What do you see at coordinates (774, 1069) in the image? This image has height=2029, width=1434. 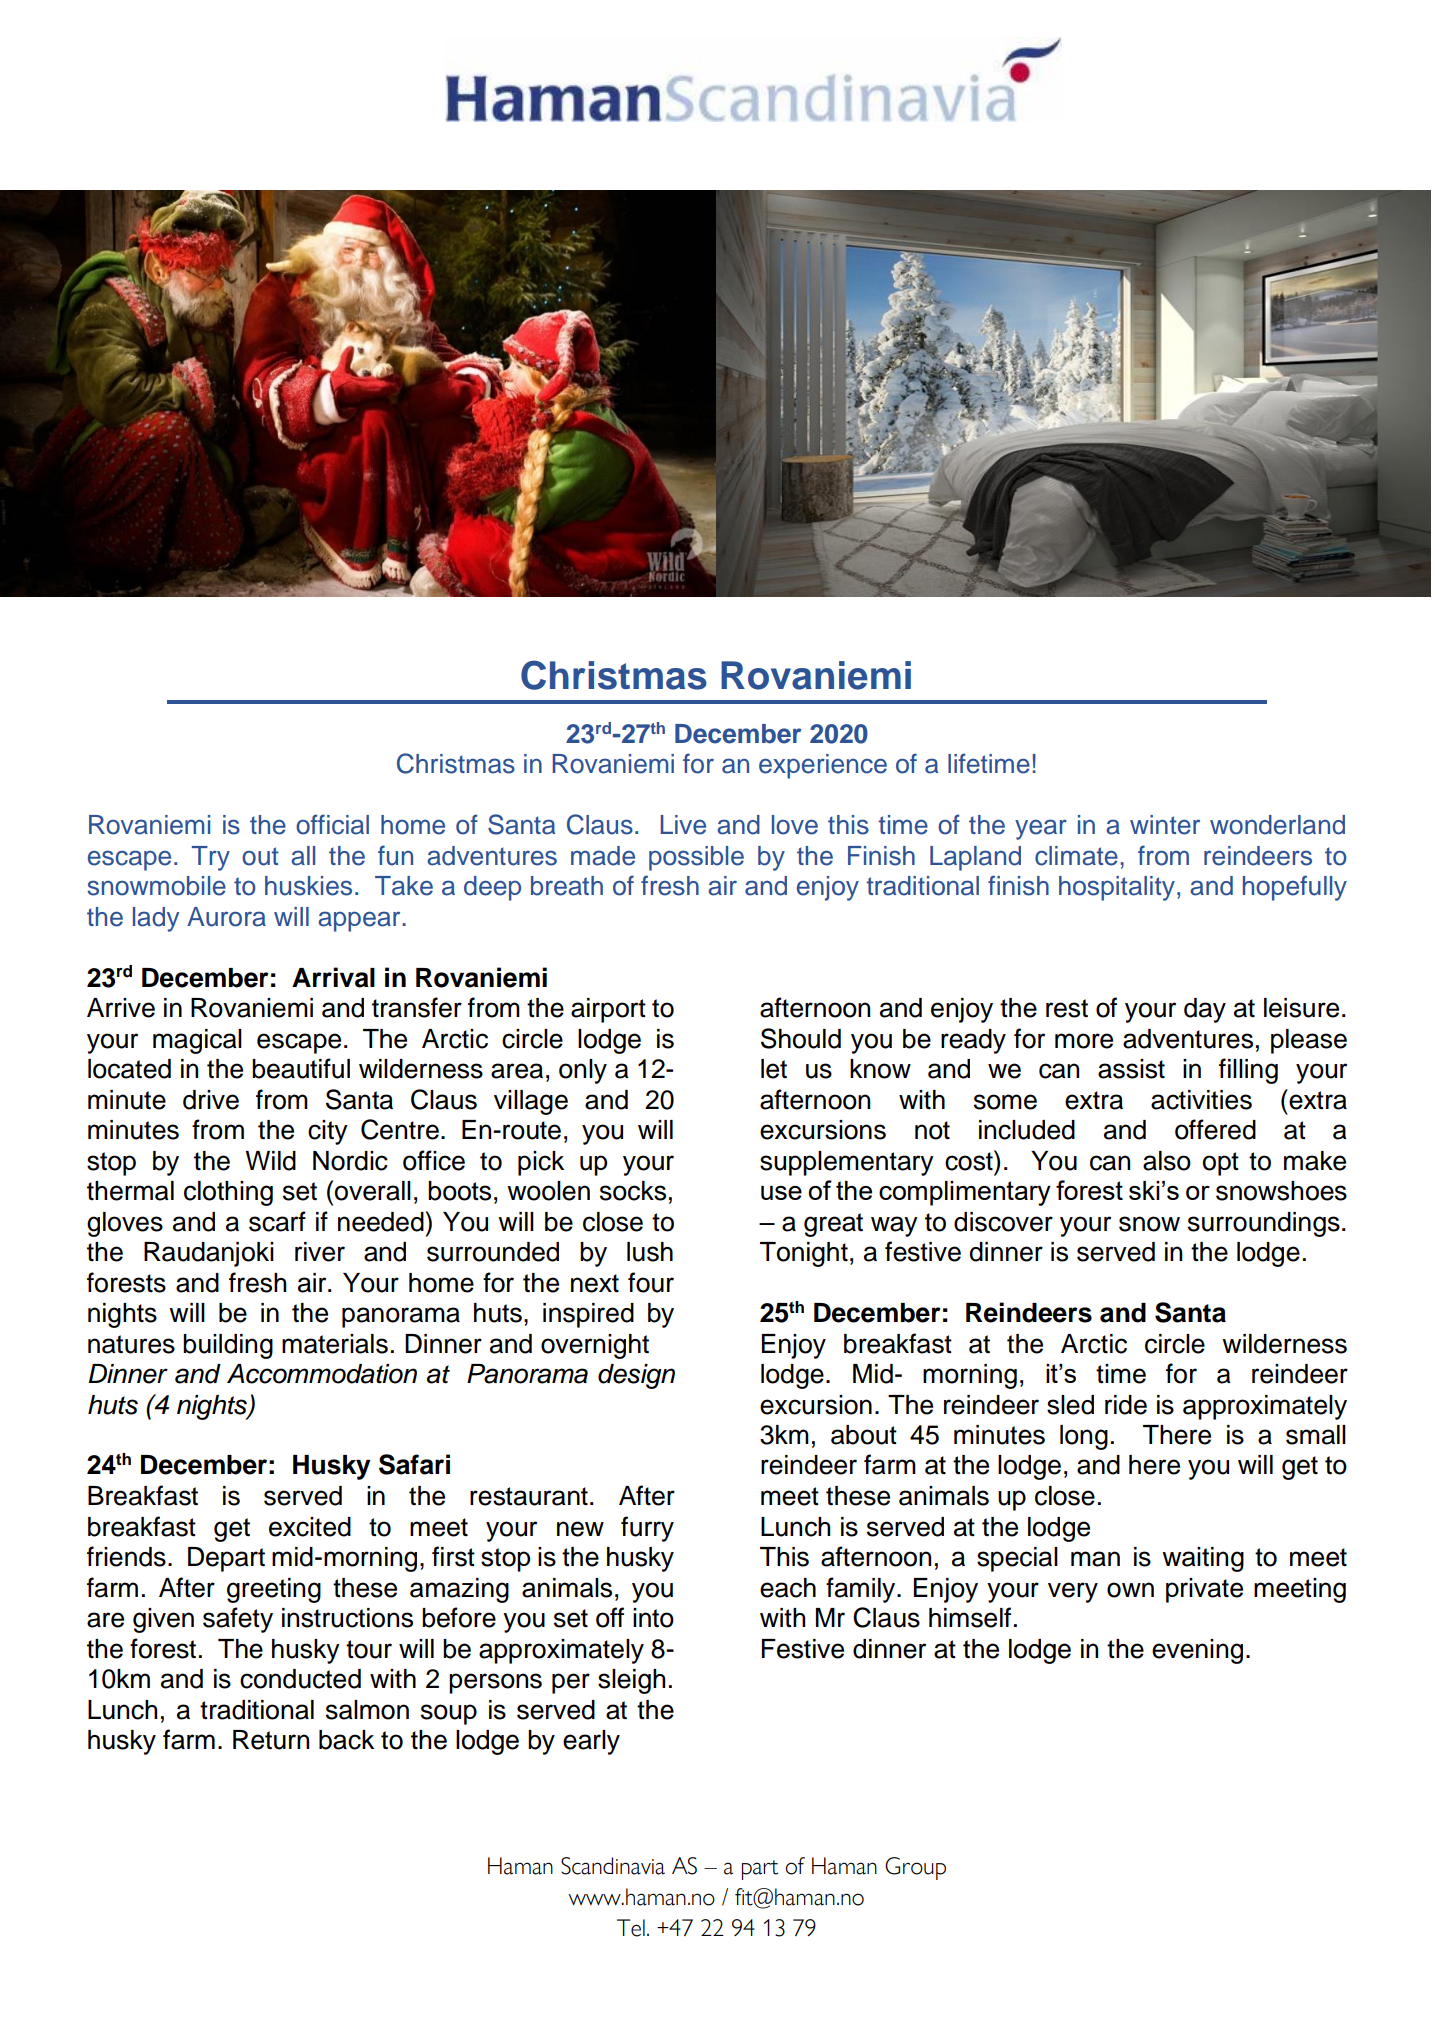 I see `let` at bounding box center [774, 1069].
